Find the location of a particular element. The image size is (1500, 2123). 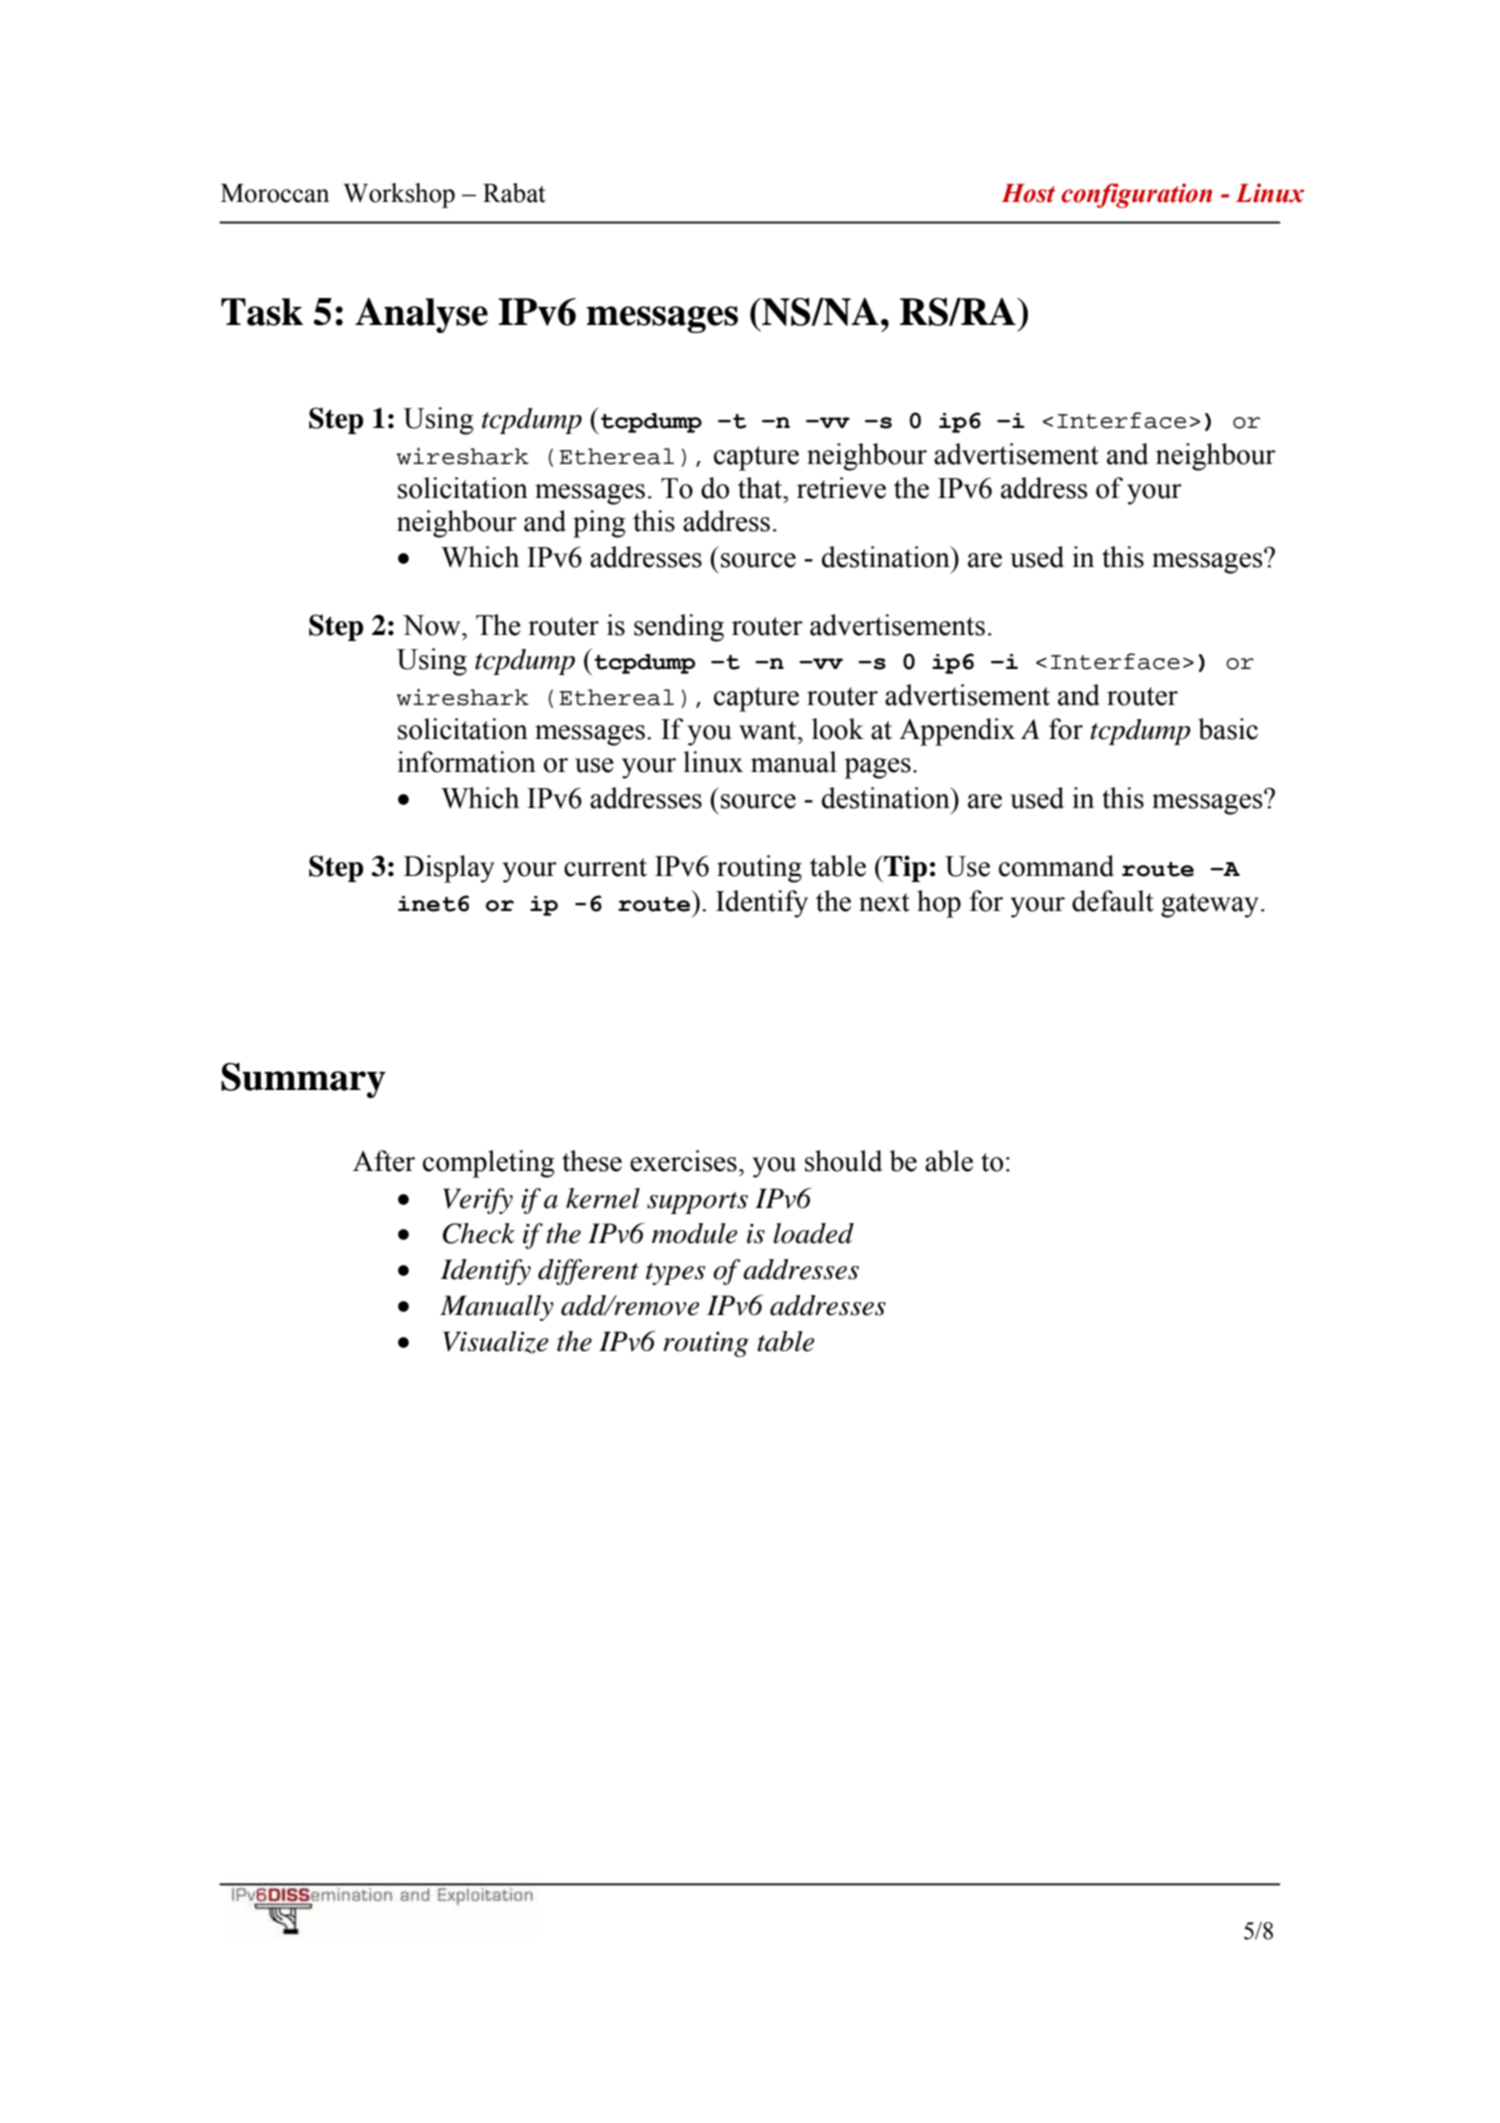

next is located at coordinates (884, 902).
